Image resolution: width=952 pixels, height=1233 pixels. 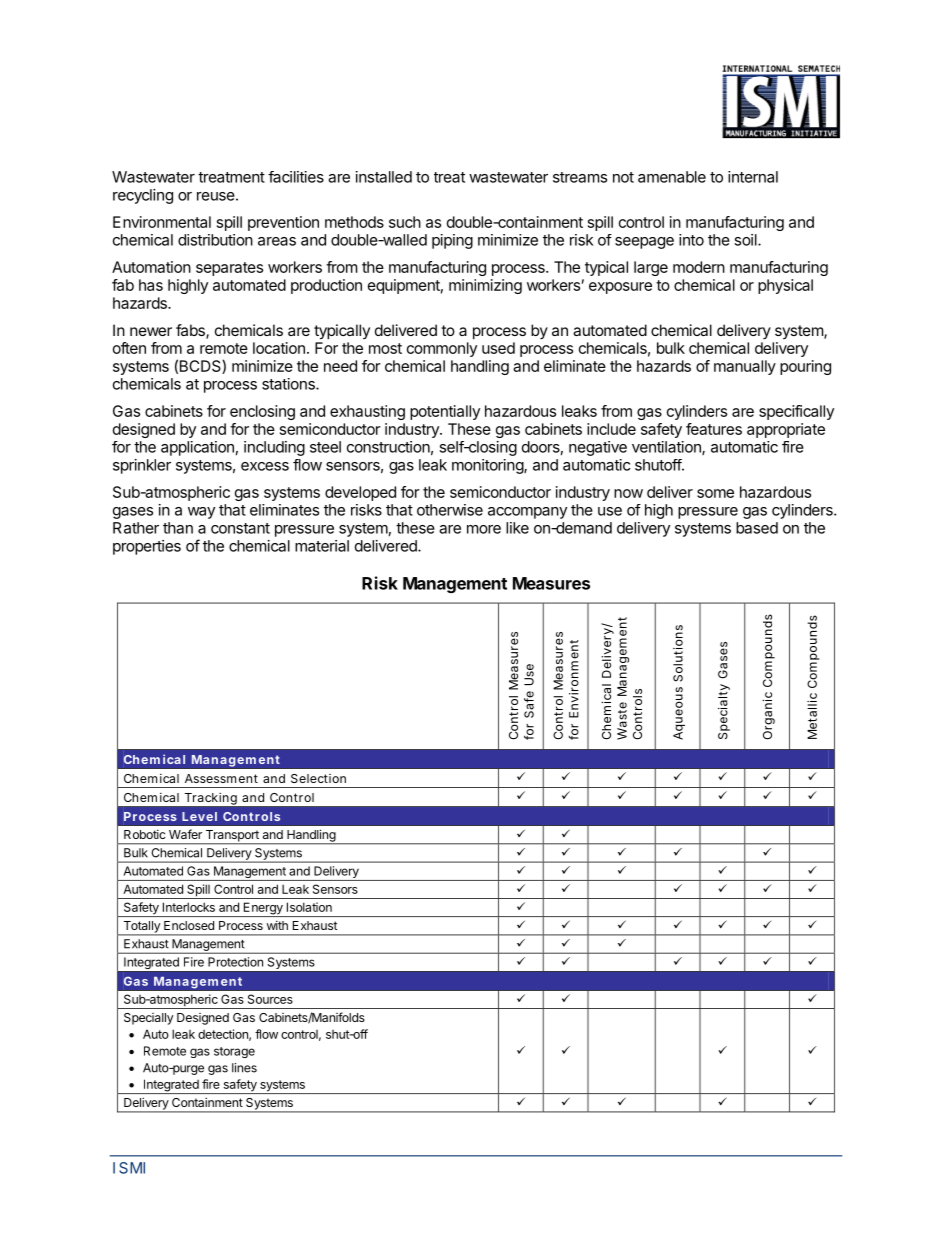 What do you see at coordinates (189, 925) in the image?
I see `Enclosed` at bounding box center [189, 925].
